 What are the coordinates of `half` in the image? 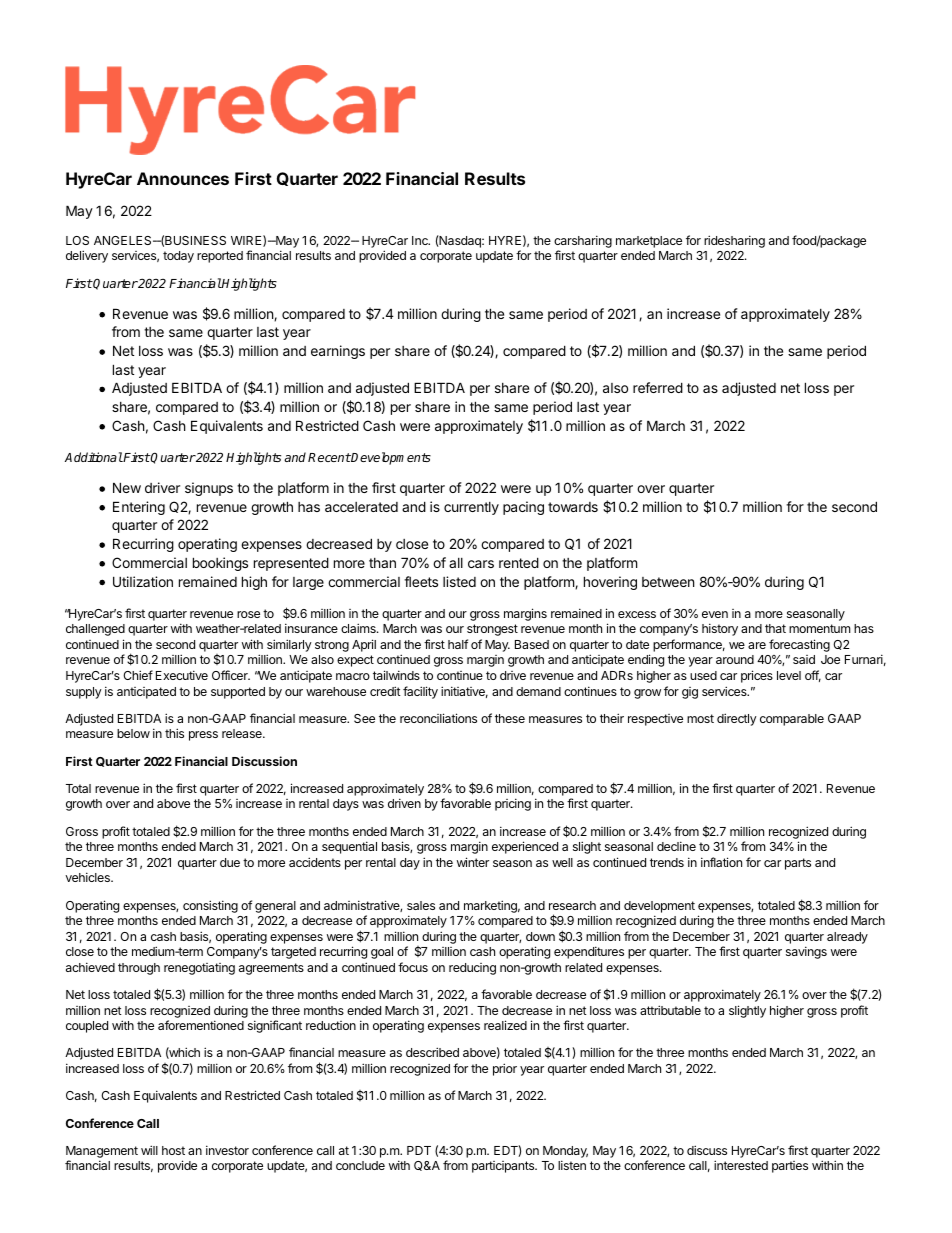 It's located at (458, 644).
